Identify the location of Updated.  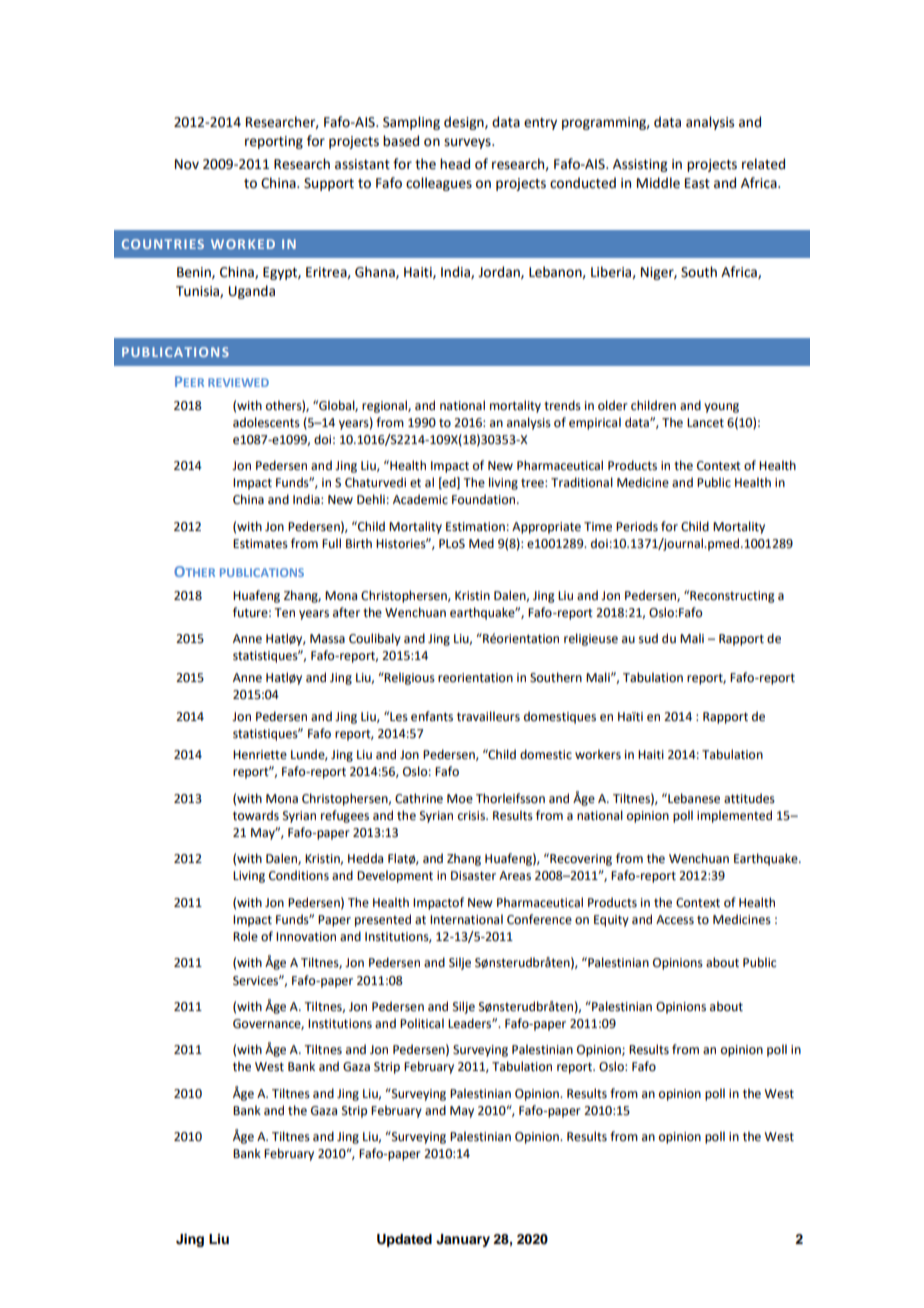
(404, 1240).
